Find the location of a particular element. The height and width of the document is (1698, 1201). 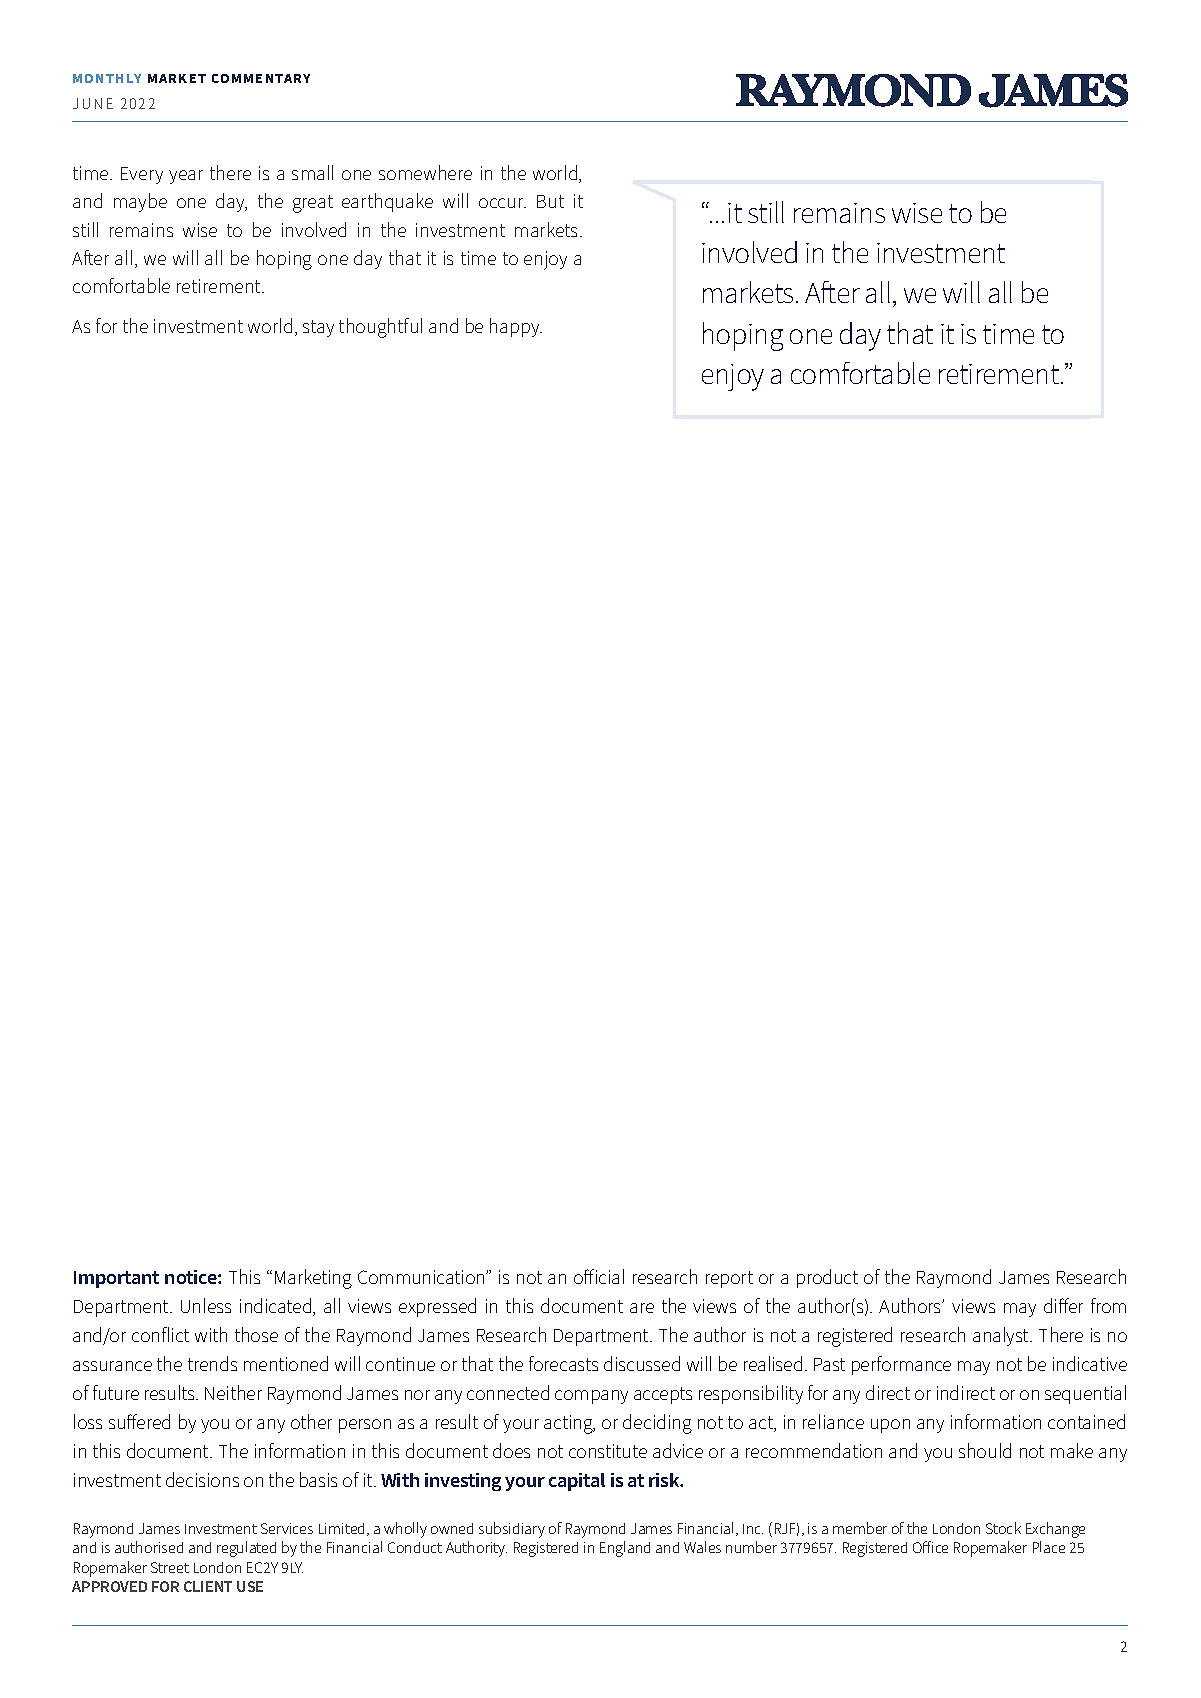

Important is located at coordinates (116, 1279).
